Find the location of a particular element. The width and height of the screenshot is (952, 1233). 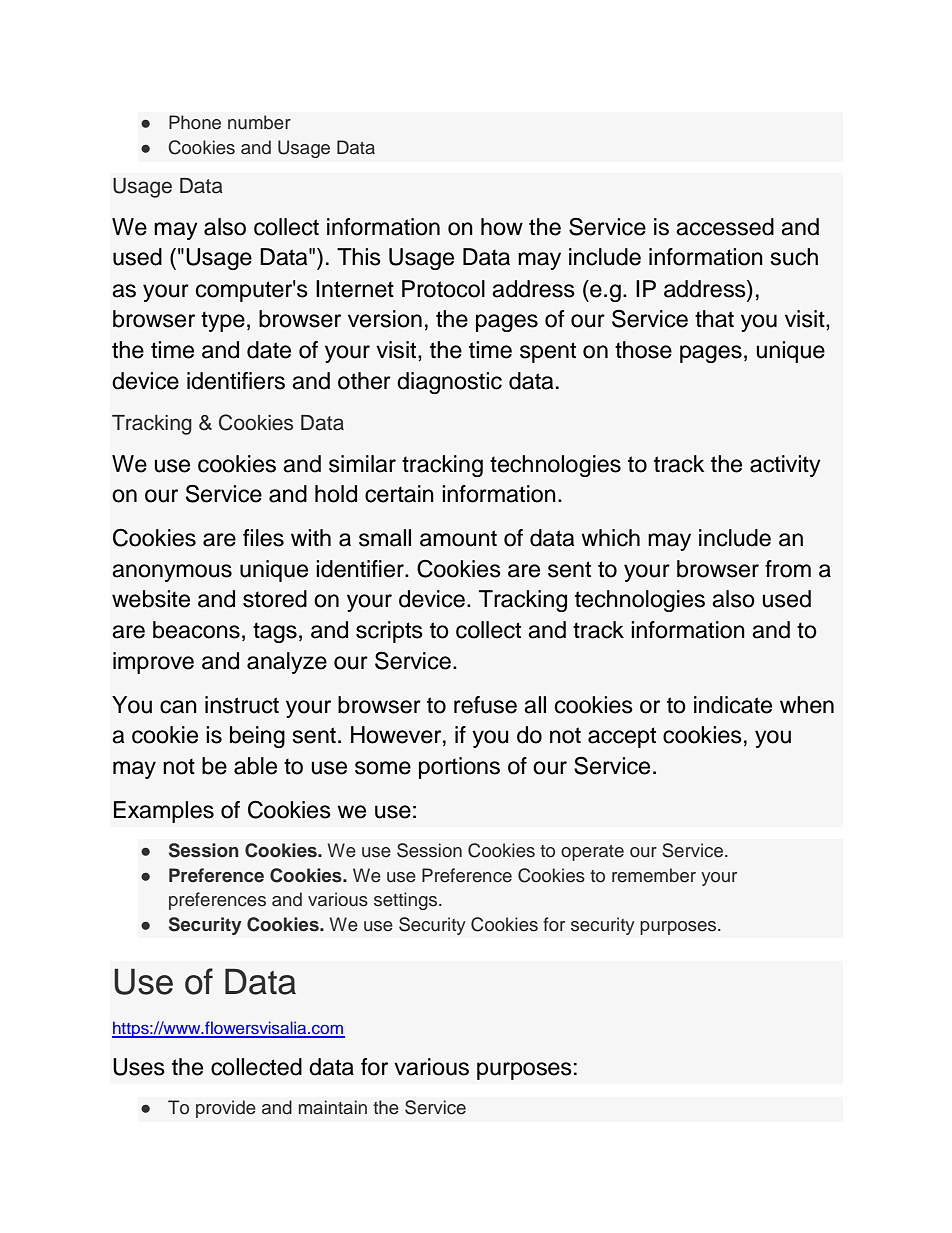

scripts is located at coordinates (389, 632).
